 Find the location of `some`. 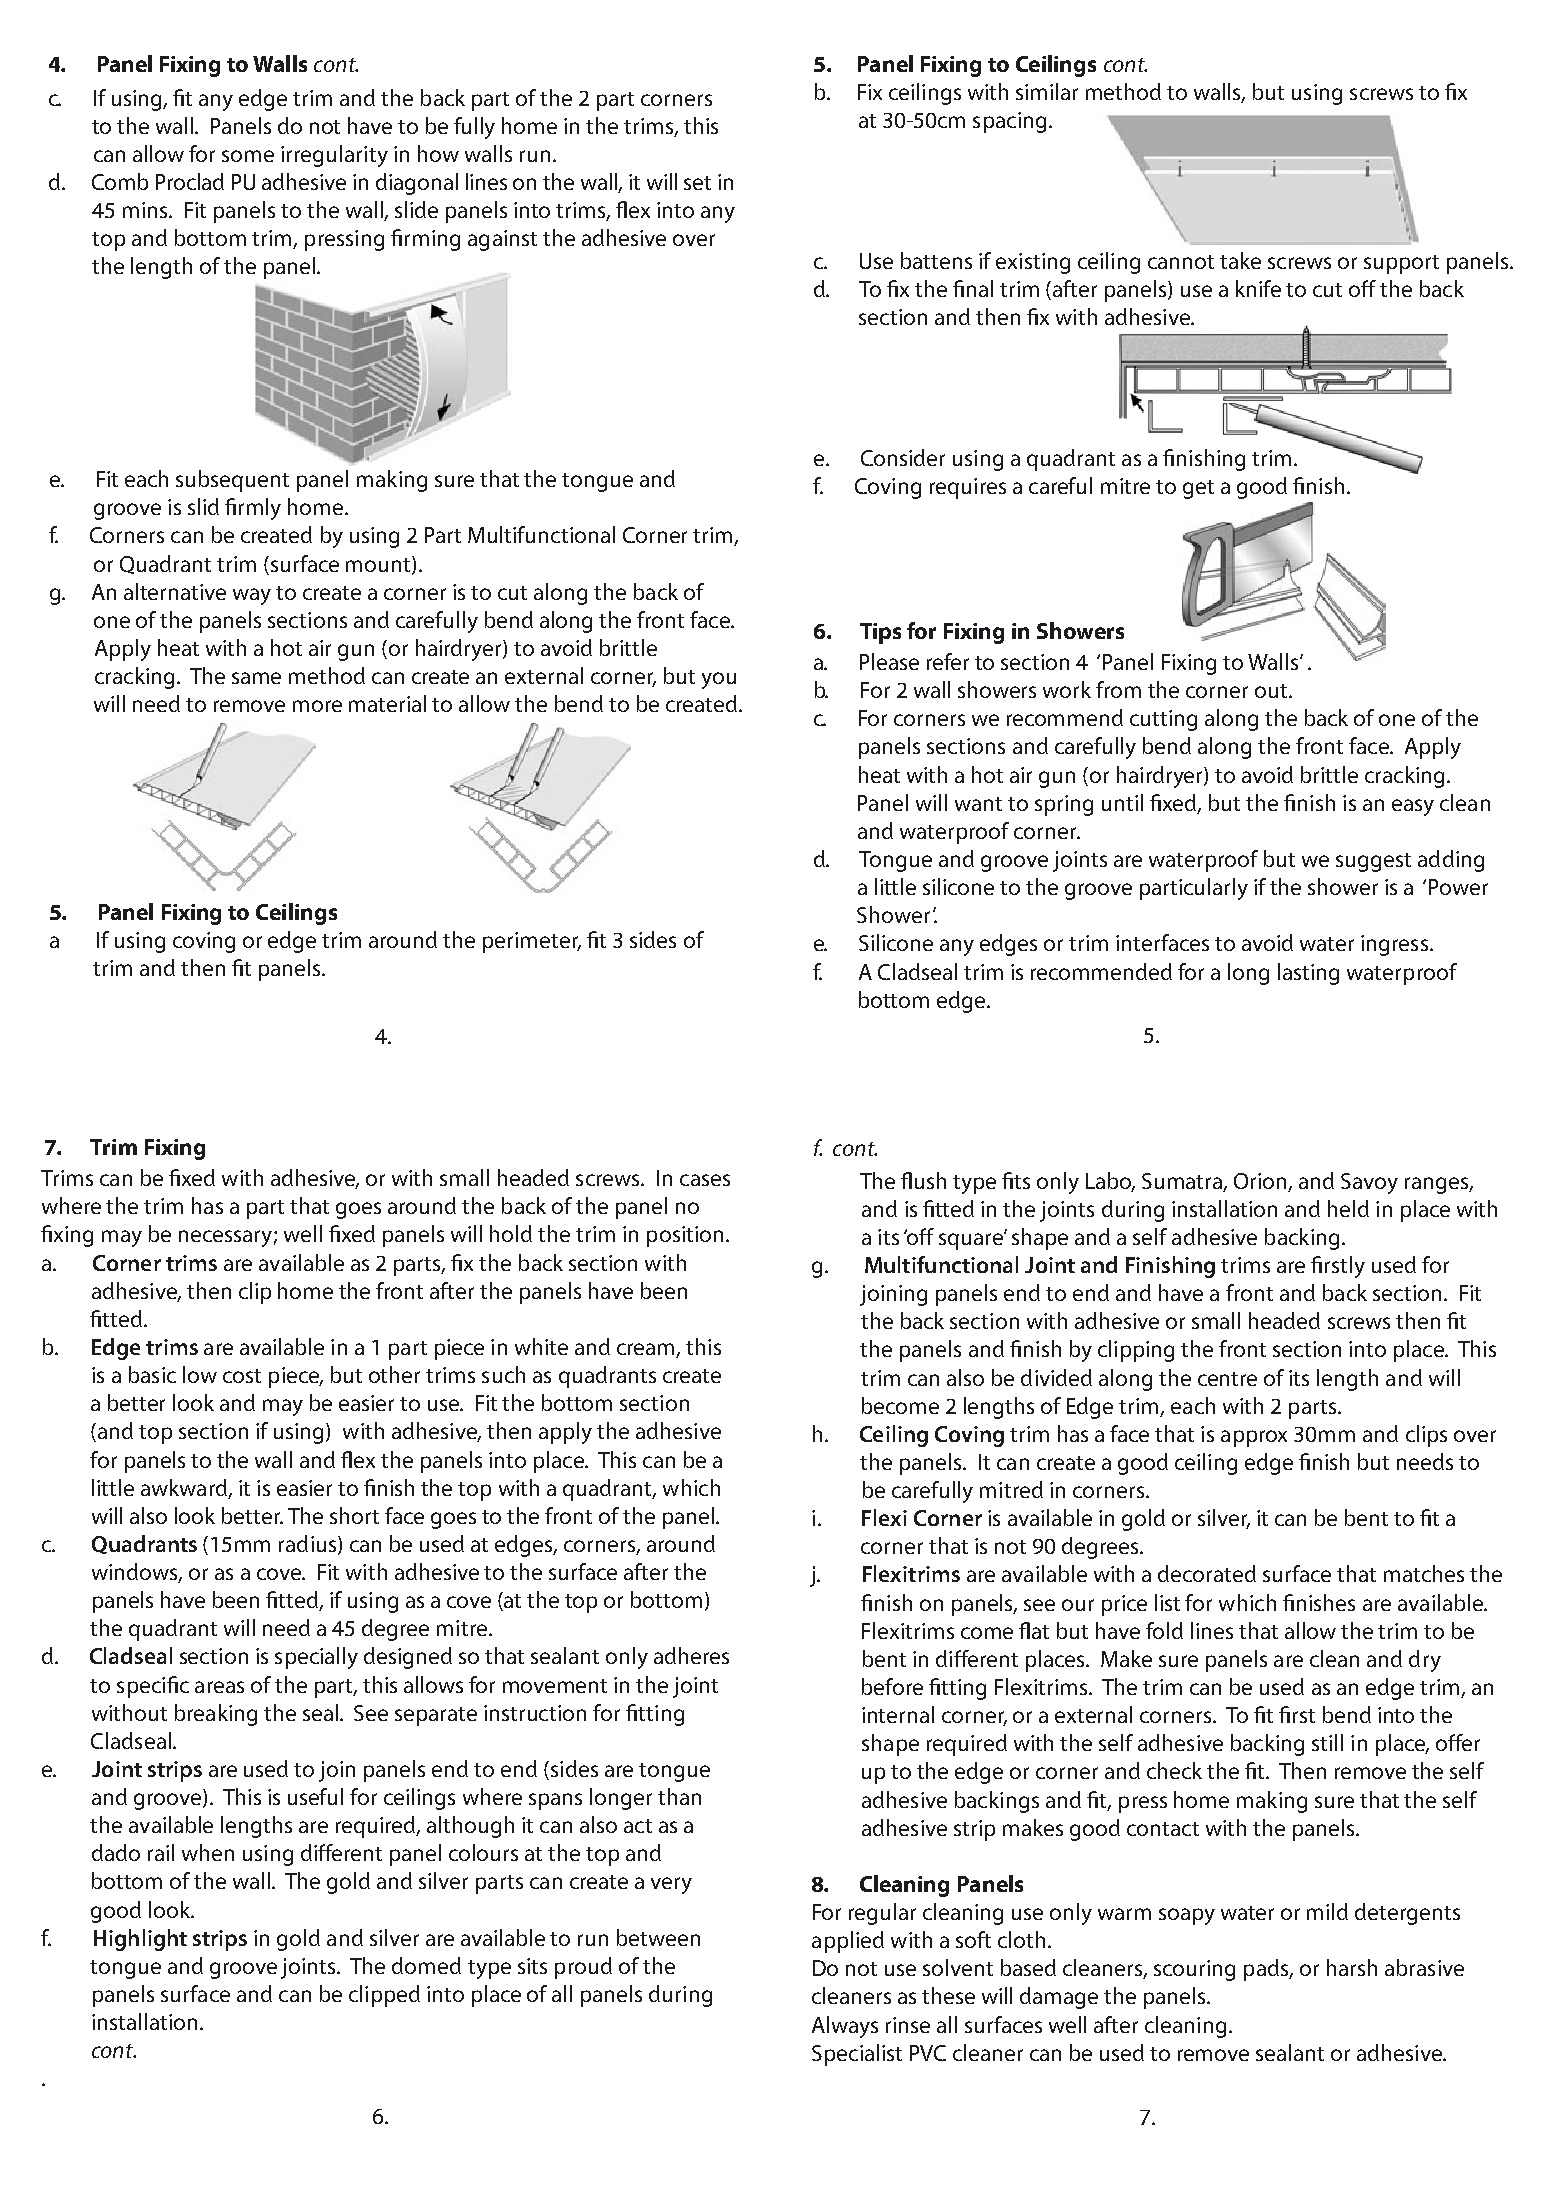

some is located at coordinates (248, 156).
